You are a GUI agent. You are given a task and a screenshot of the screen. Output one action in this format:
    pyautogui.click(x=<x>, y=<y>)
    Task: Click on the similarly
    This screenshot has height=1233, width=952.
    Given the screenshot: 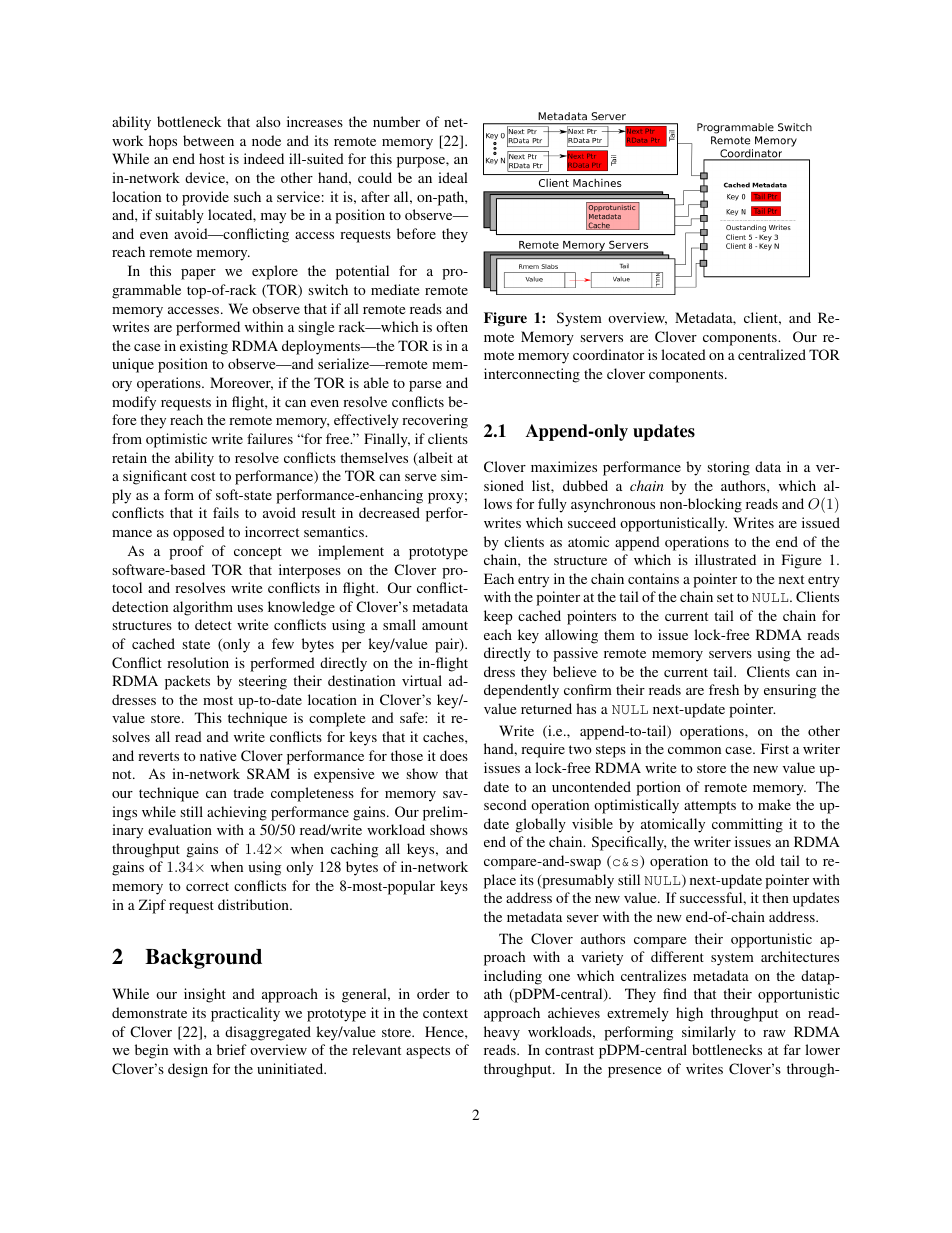 What is the action you would take?
    pyautogui.click(x=709, y=1033)
